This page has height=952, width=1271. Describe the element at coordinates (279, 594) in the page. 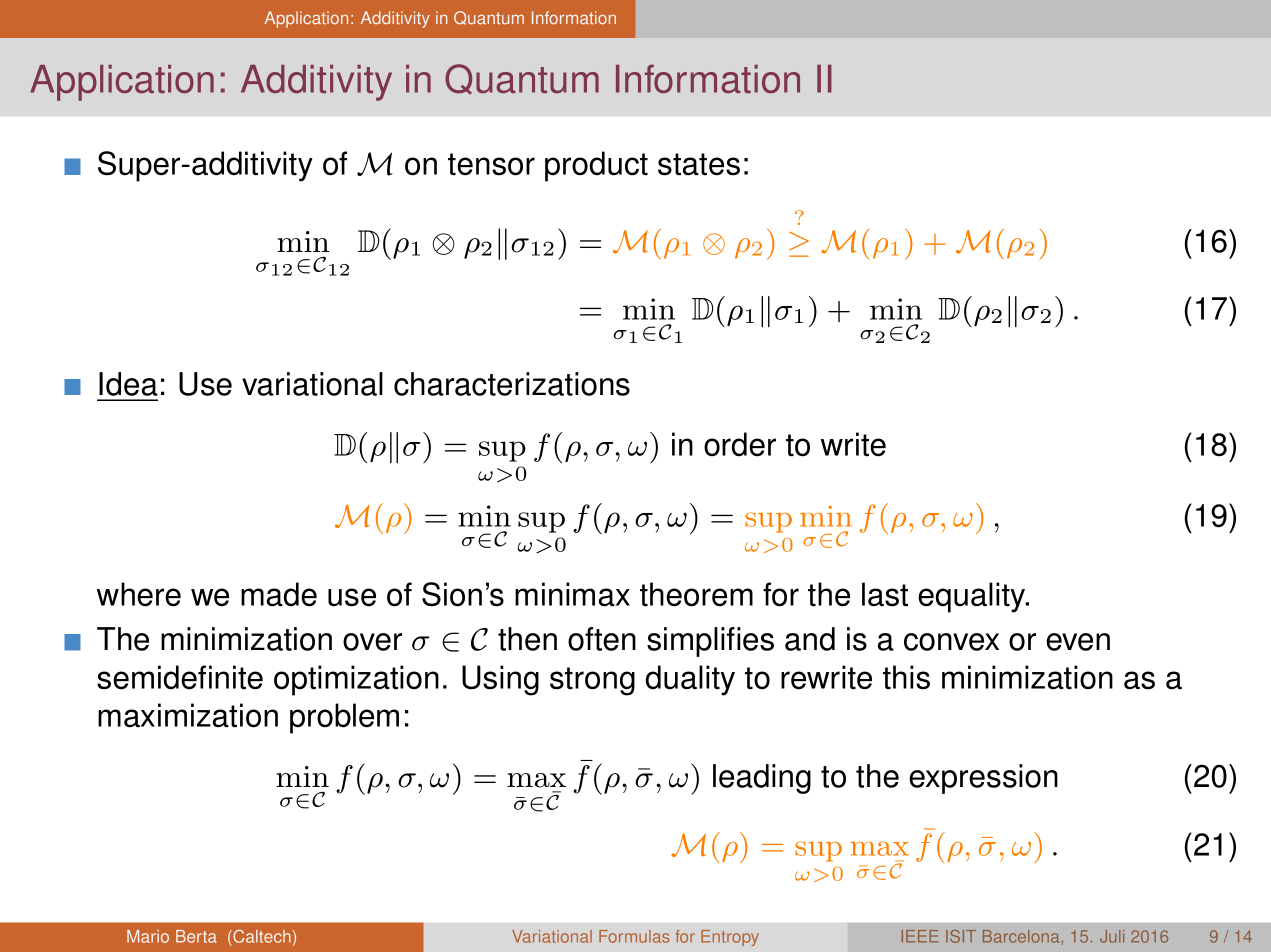

I see `made` at that location.
